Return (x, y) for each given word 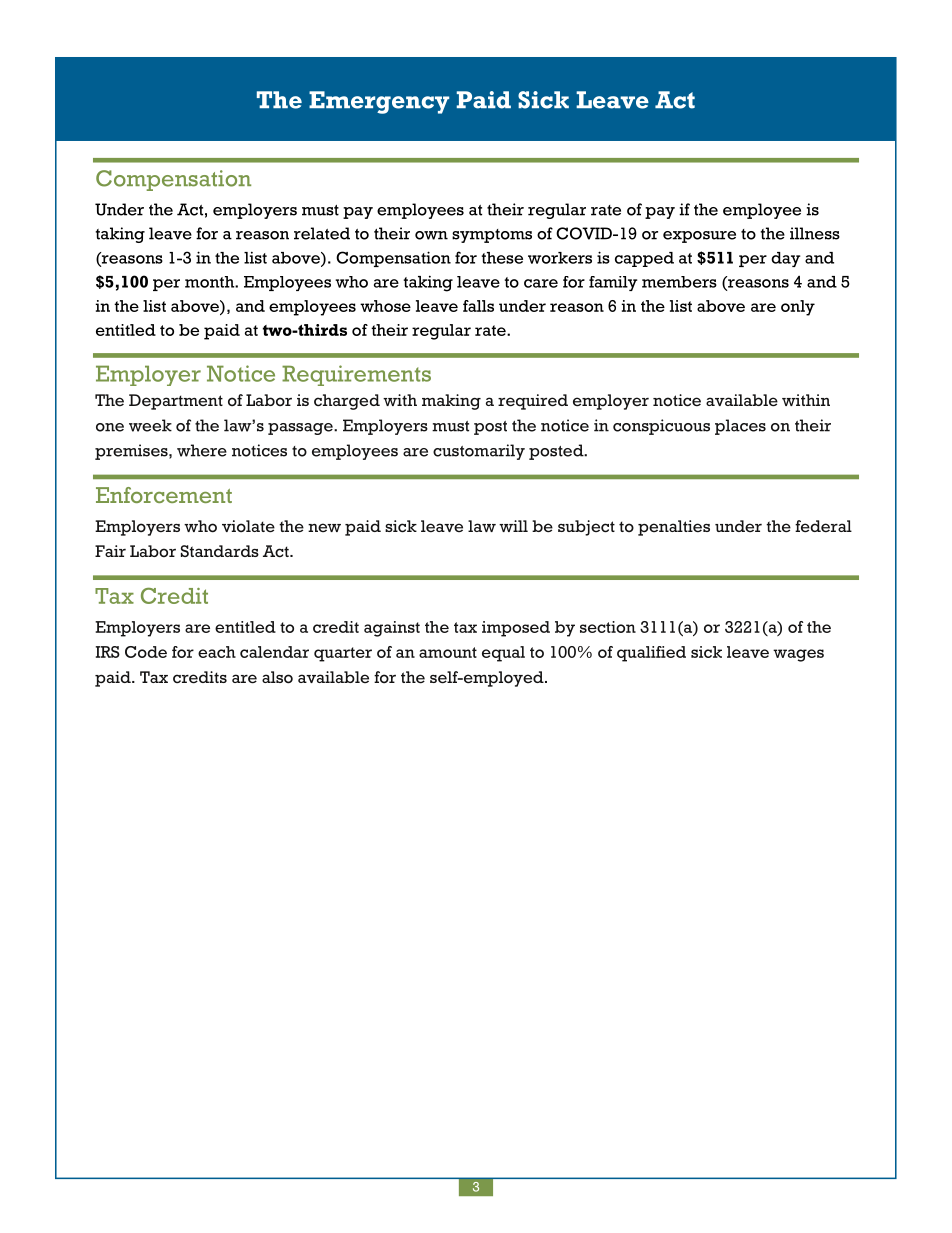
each (217, 652)
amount (448, 652)
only (798, 308)
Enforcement (164, 495)
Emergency (379, 102)
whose (385, 306)
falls (478, 306)
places (740, 427)
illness (815, 233)
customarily (479, 452)
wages (798, 655)
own (431, 235)
